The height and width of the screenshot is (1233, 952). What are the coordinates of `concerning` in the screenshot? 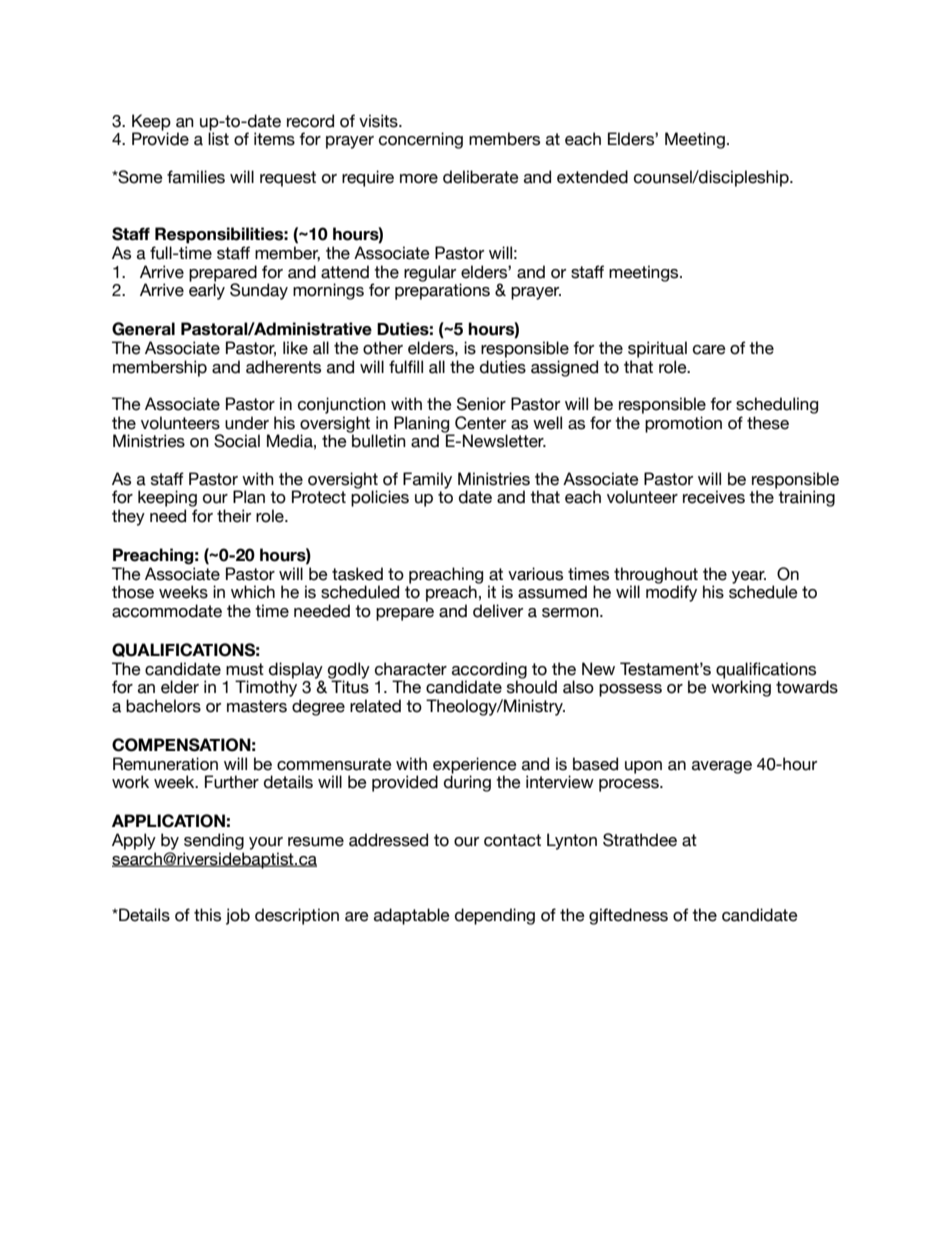 It's located at (421, 140).
